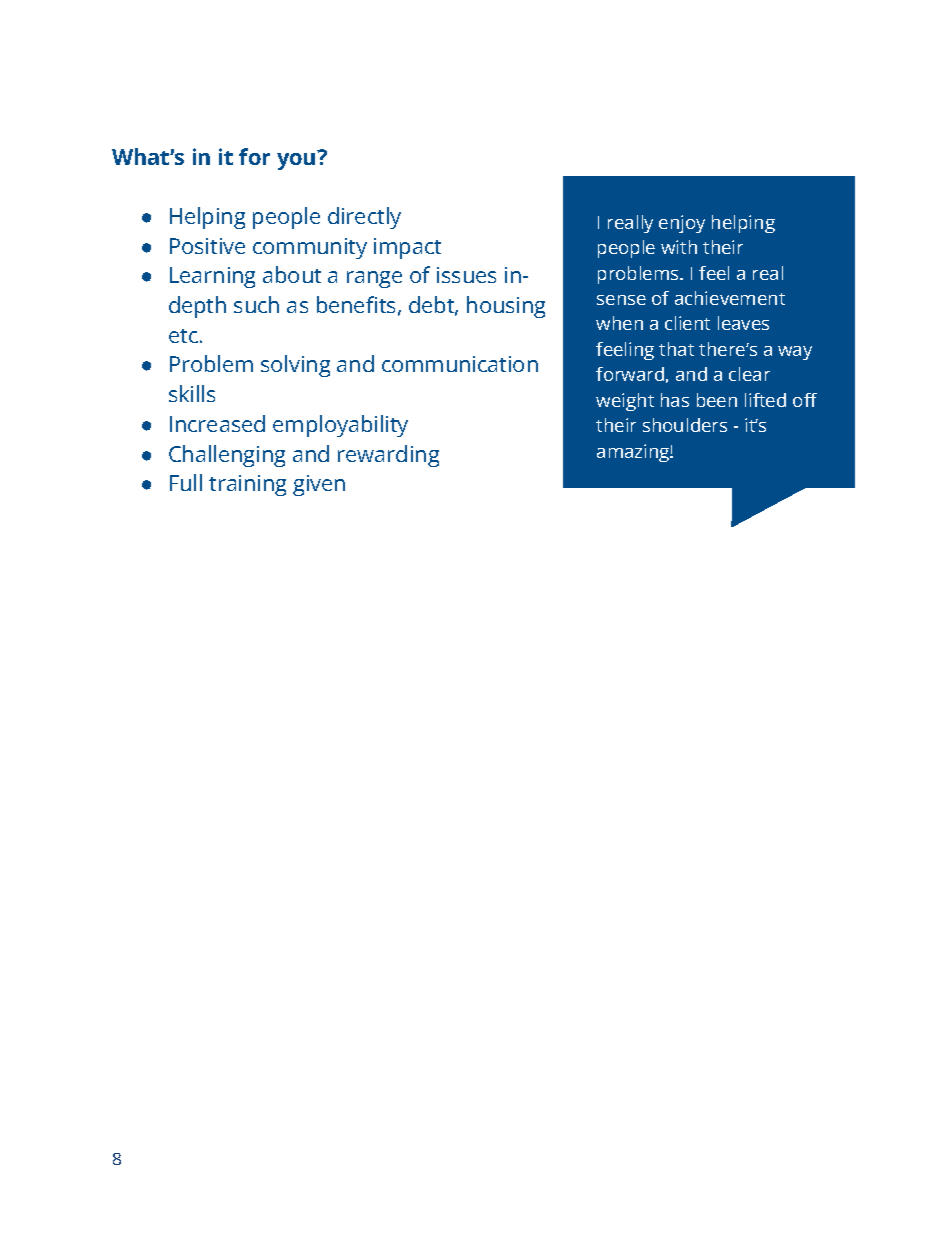 The height and width of the document is (1233, 952). What do you see at coordinates (207, 246) in the document?
I see `Positive` at bounding box center [207, 246].
